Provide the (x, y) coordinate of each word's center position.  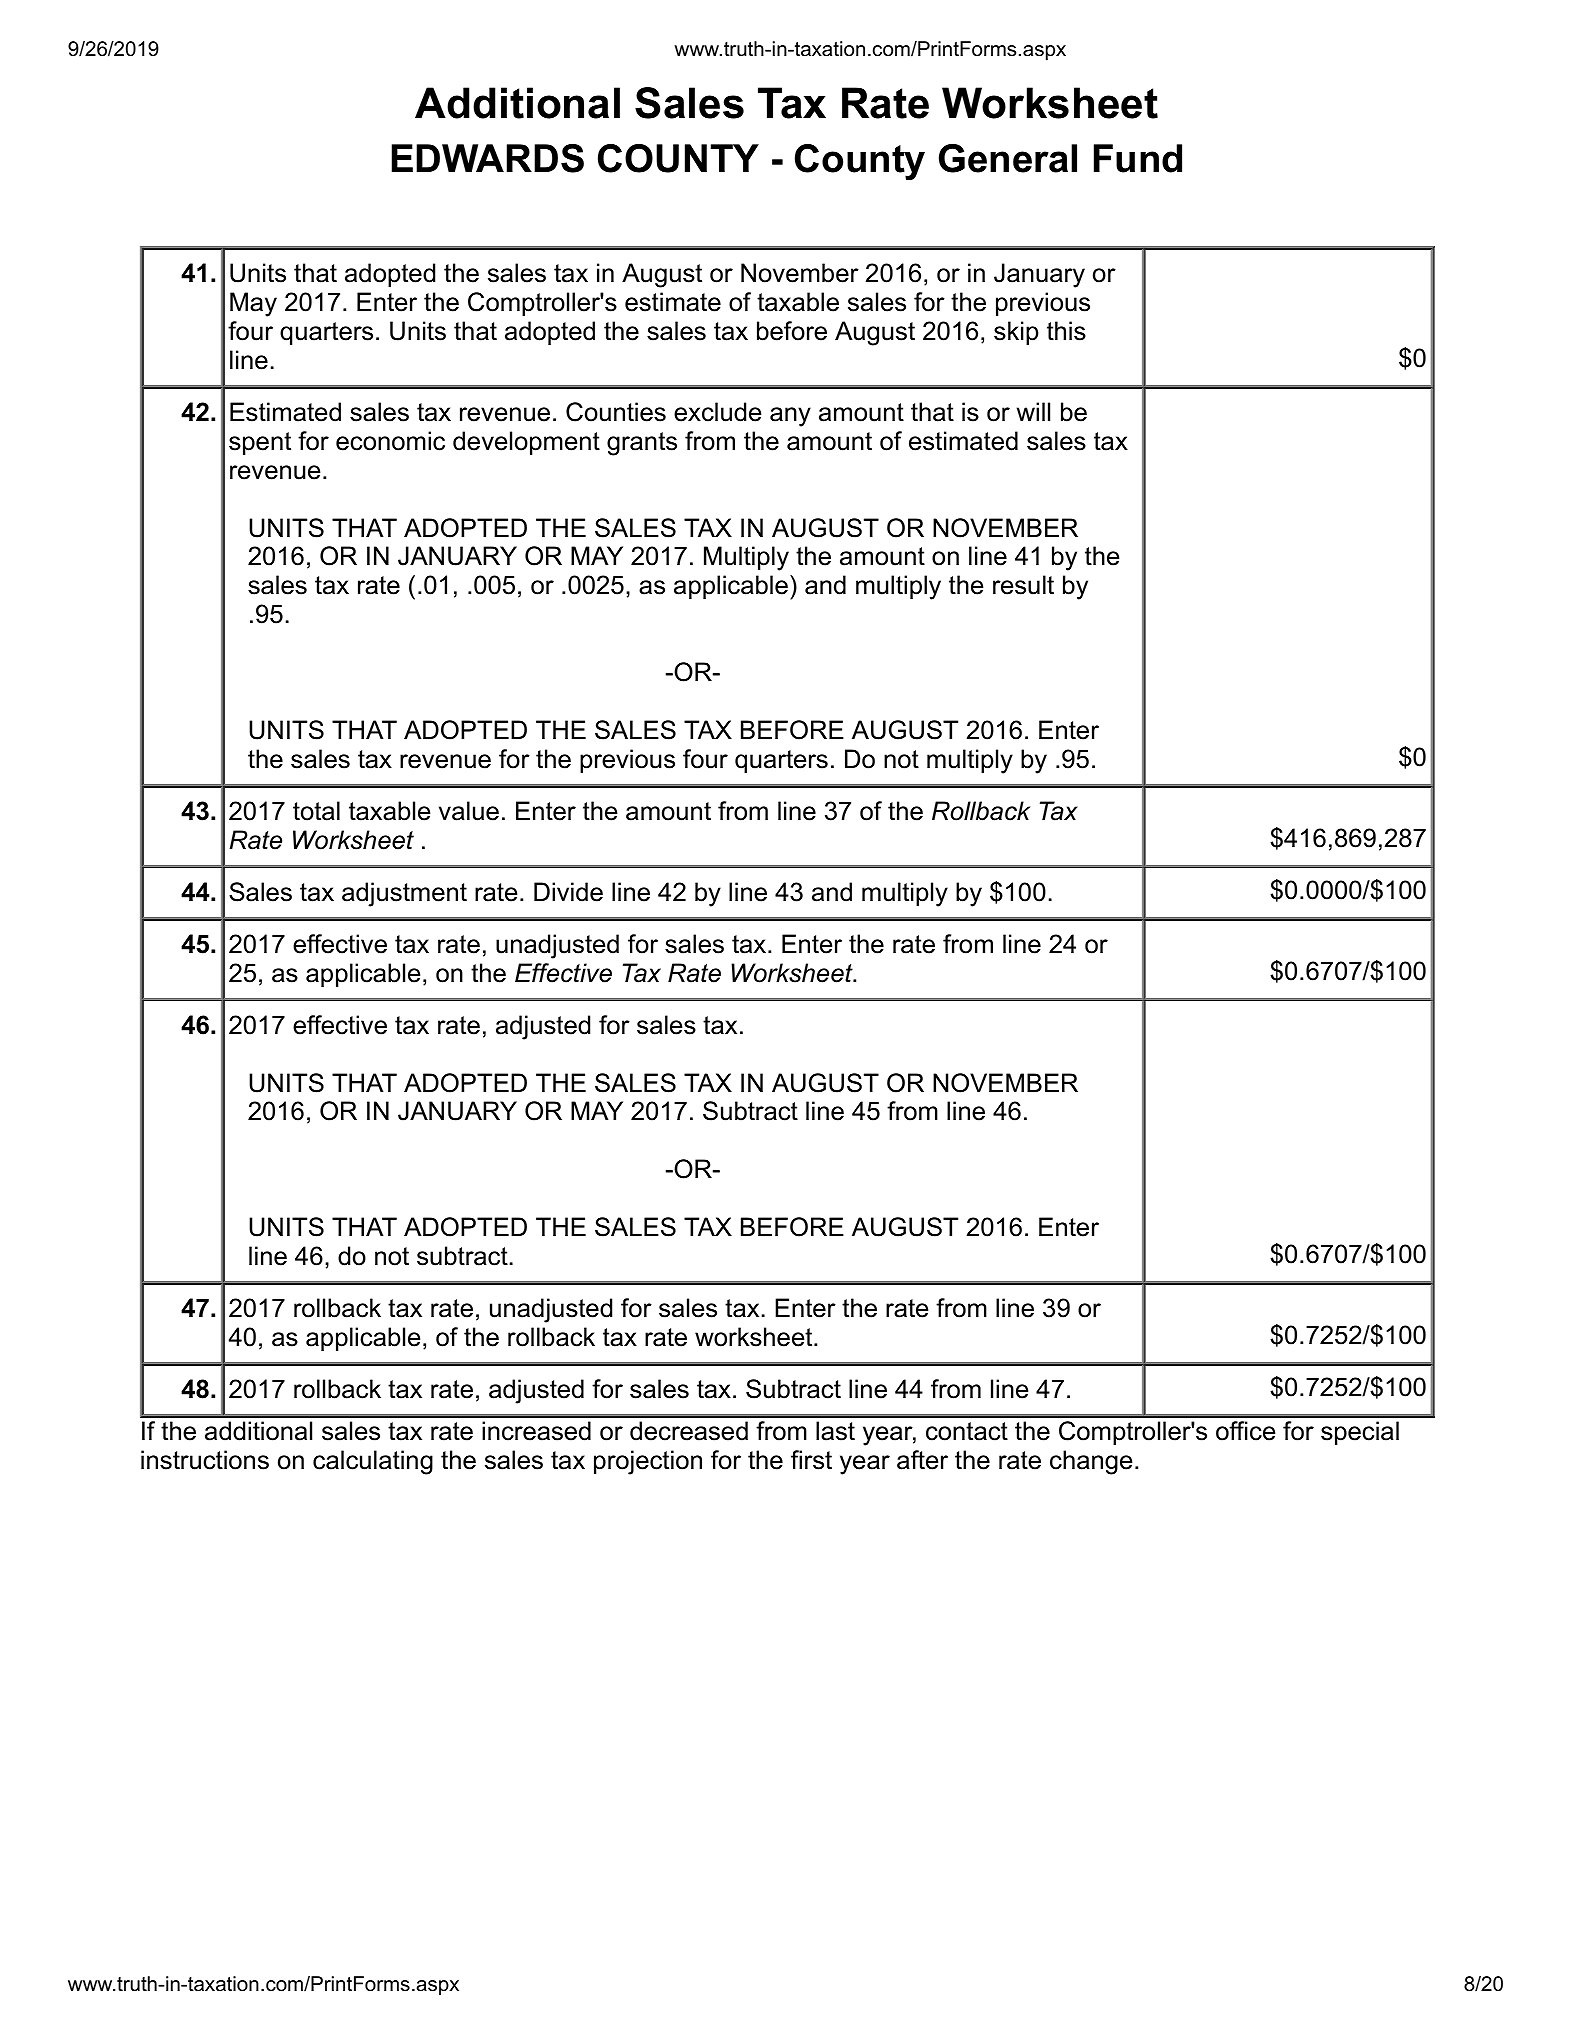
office (1245, 1431)
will (1033, 411)
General (1008, 158)
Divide (568, 892)
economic (390, 441)
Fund (1138, 158)
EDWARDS (488, 158)
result (1023, 585)
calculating (373, 1462)
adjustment (404, 894)
